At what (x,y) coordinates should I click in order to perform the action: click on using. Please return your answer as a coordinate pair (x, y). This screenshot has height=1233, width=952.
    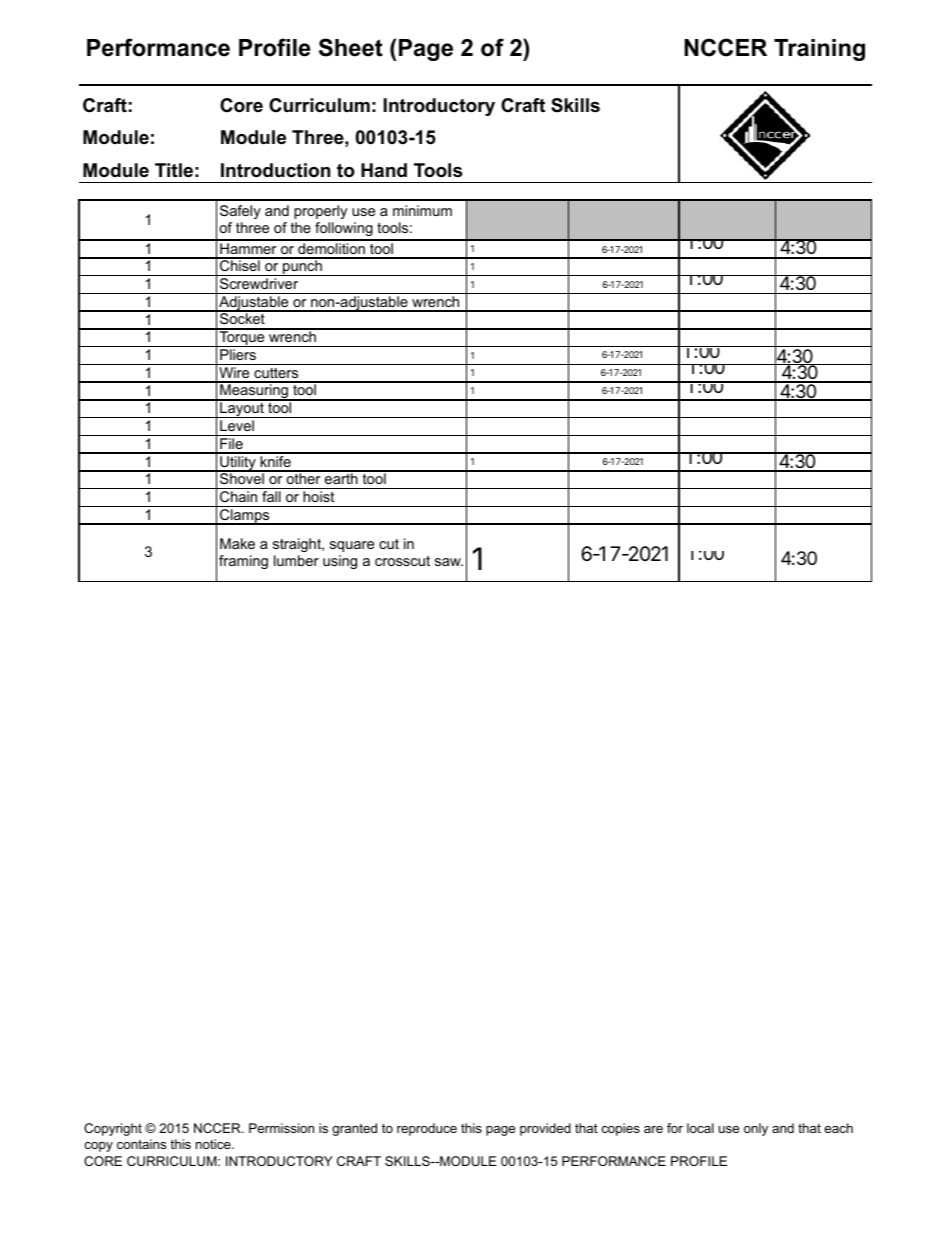
    Looking at the image, I should click on (340, 562).
